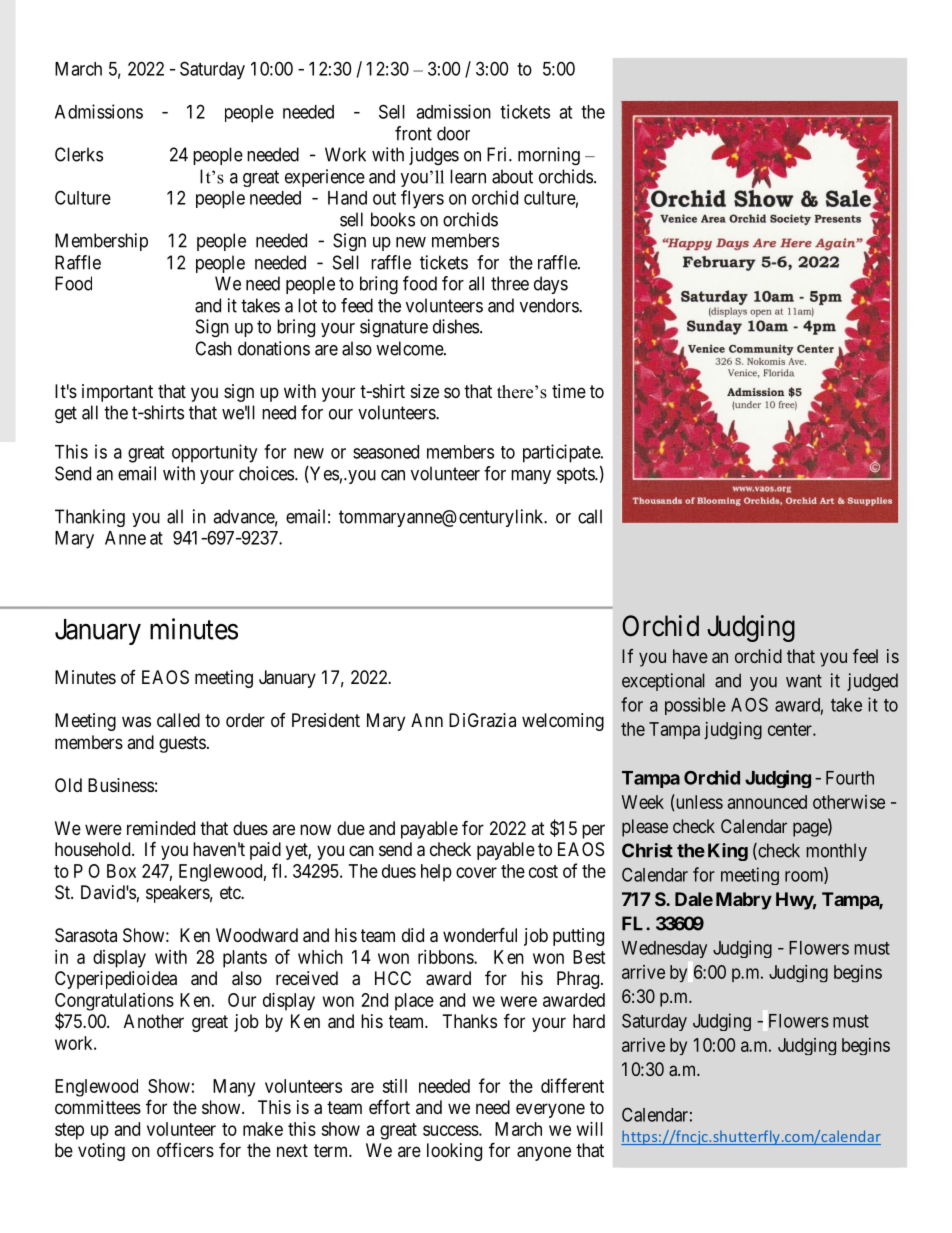 Image resolution: width=952 pixels, height=1233 pixels. I want to click on monthly, so click(837, 852).
